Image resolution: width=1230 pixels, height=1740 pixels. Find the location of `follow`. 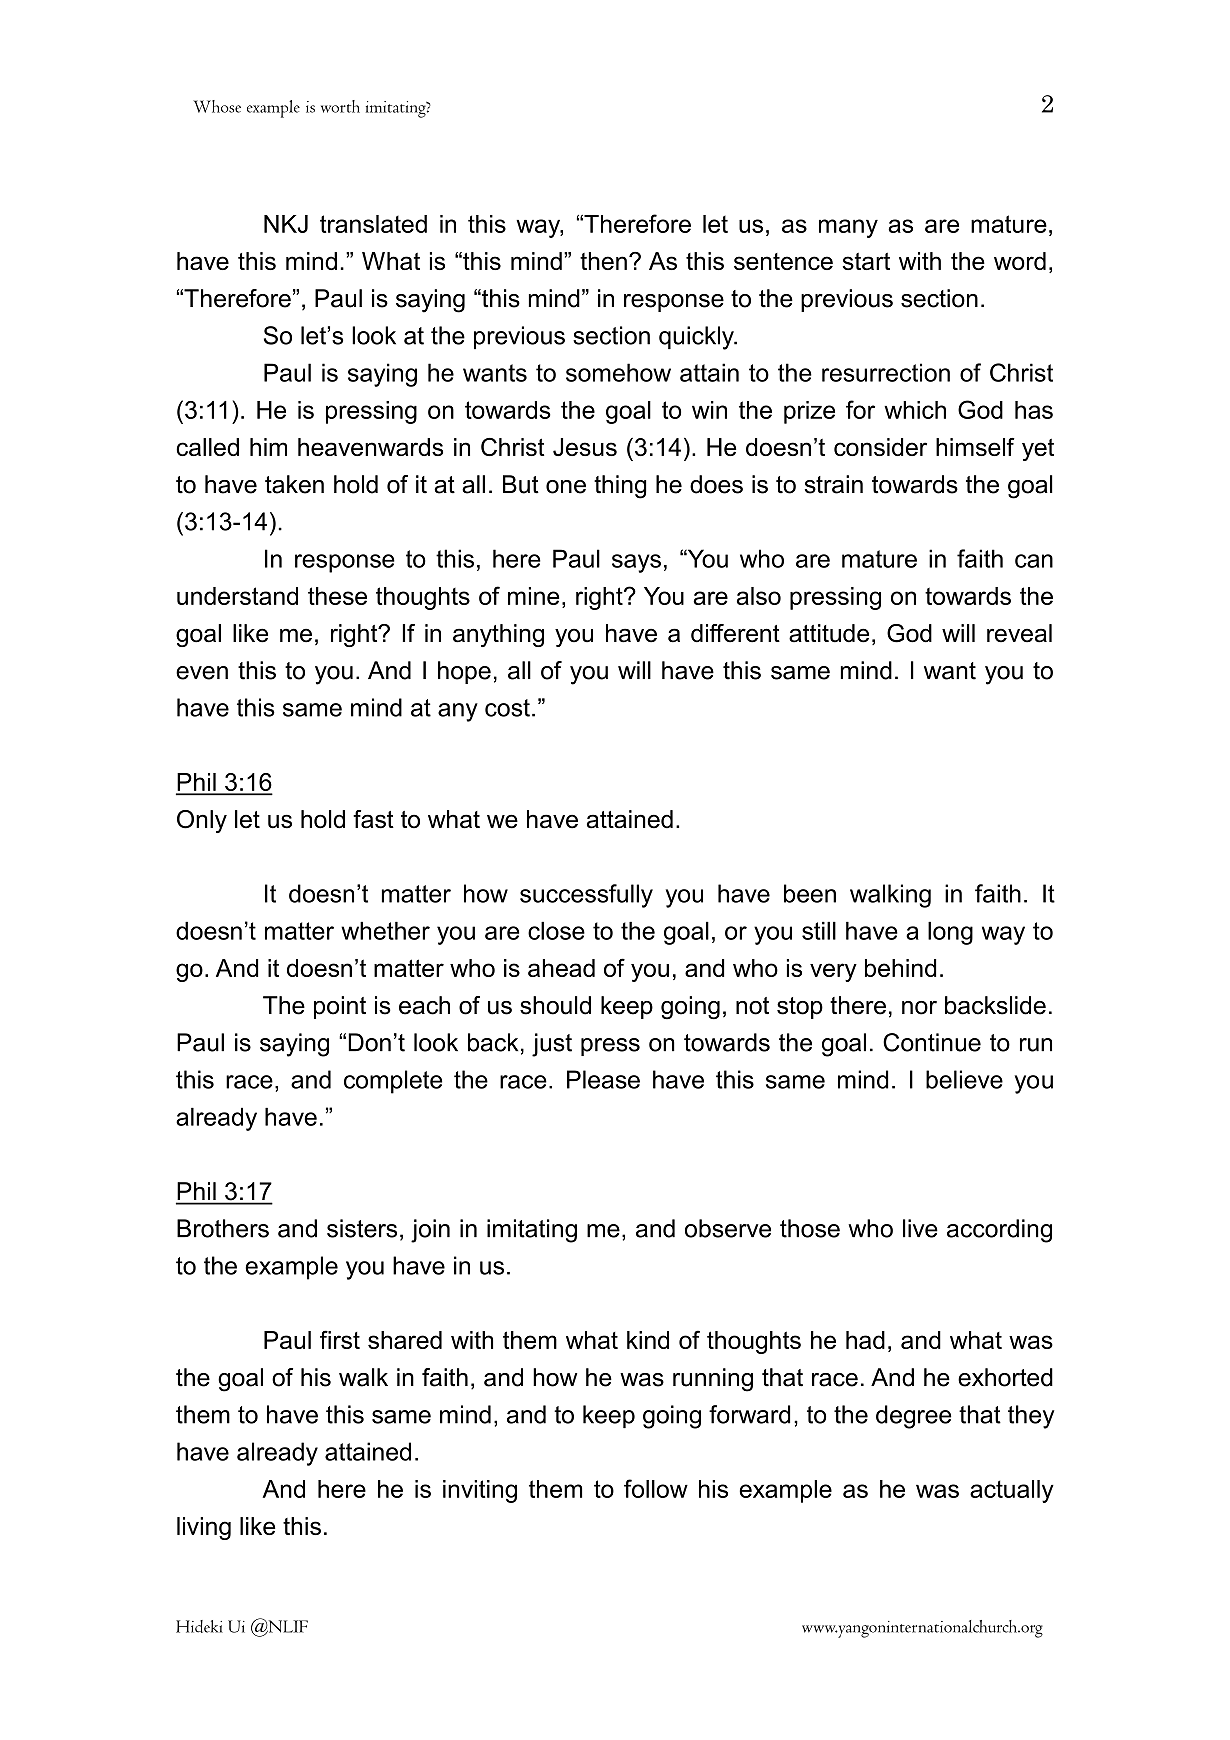

follow is located at coordinates (656, 1488).
